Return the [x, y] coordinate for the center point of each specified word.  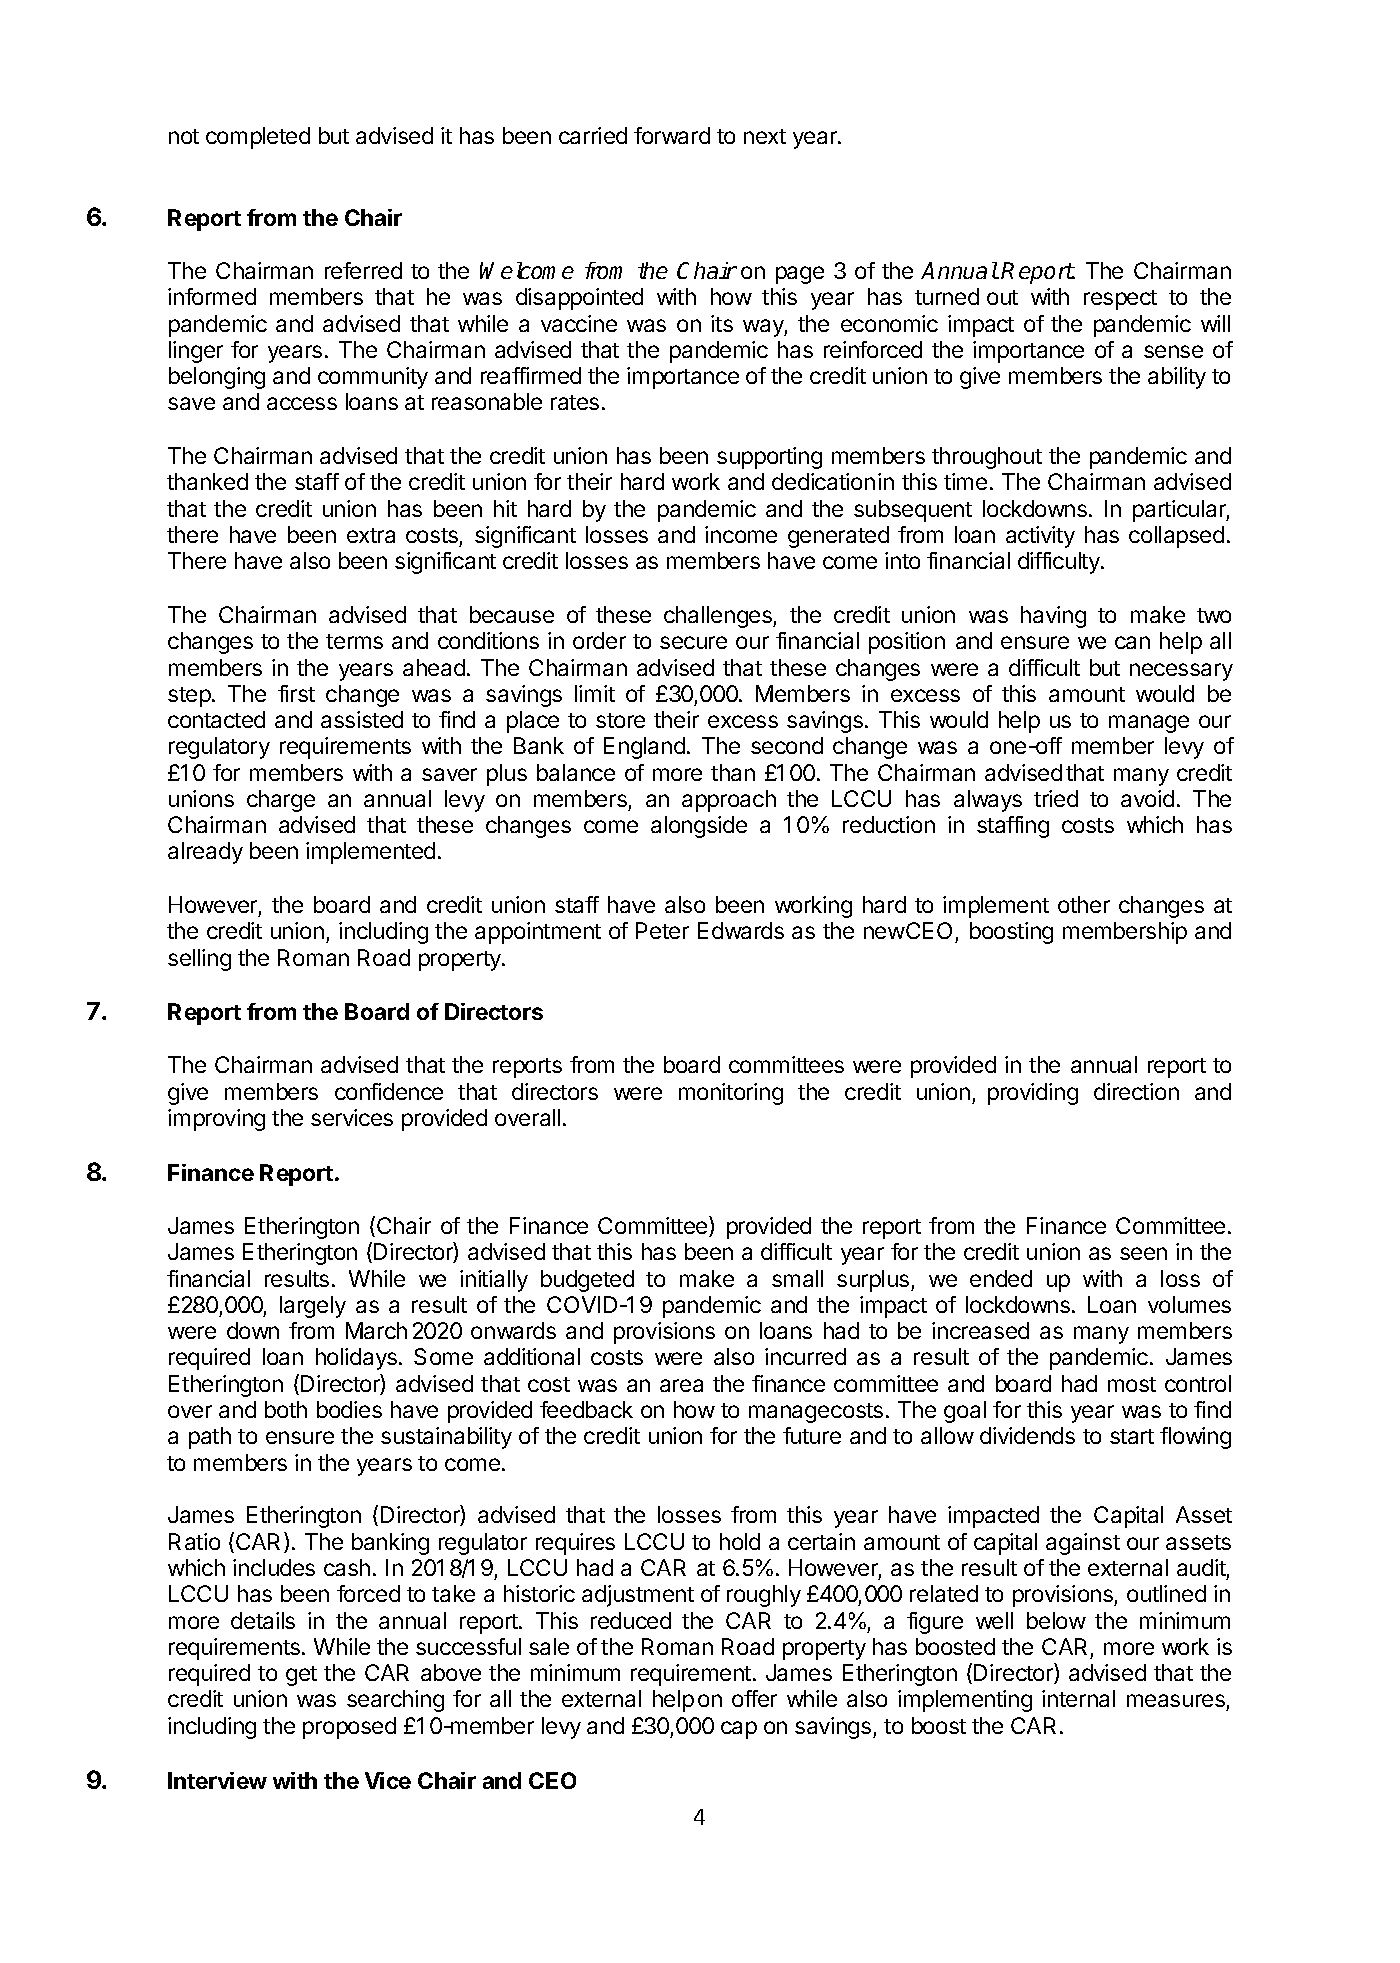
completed [258, 138]
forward [672, 135]
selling [199, 960]
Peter [662, 930]
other [1084, 904]
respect [1120, 300]
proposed [349, 1728]
